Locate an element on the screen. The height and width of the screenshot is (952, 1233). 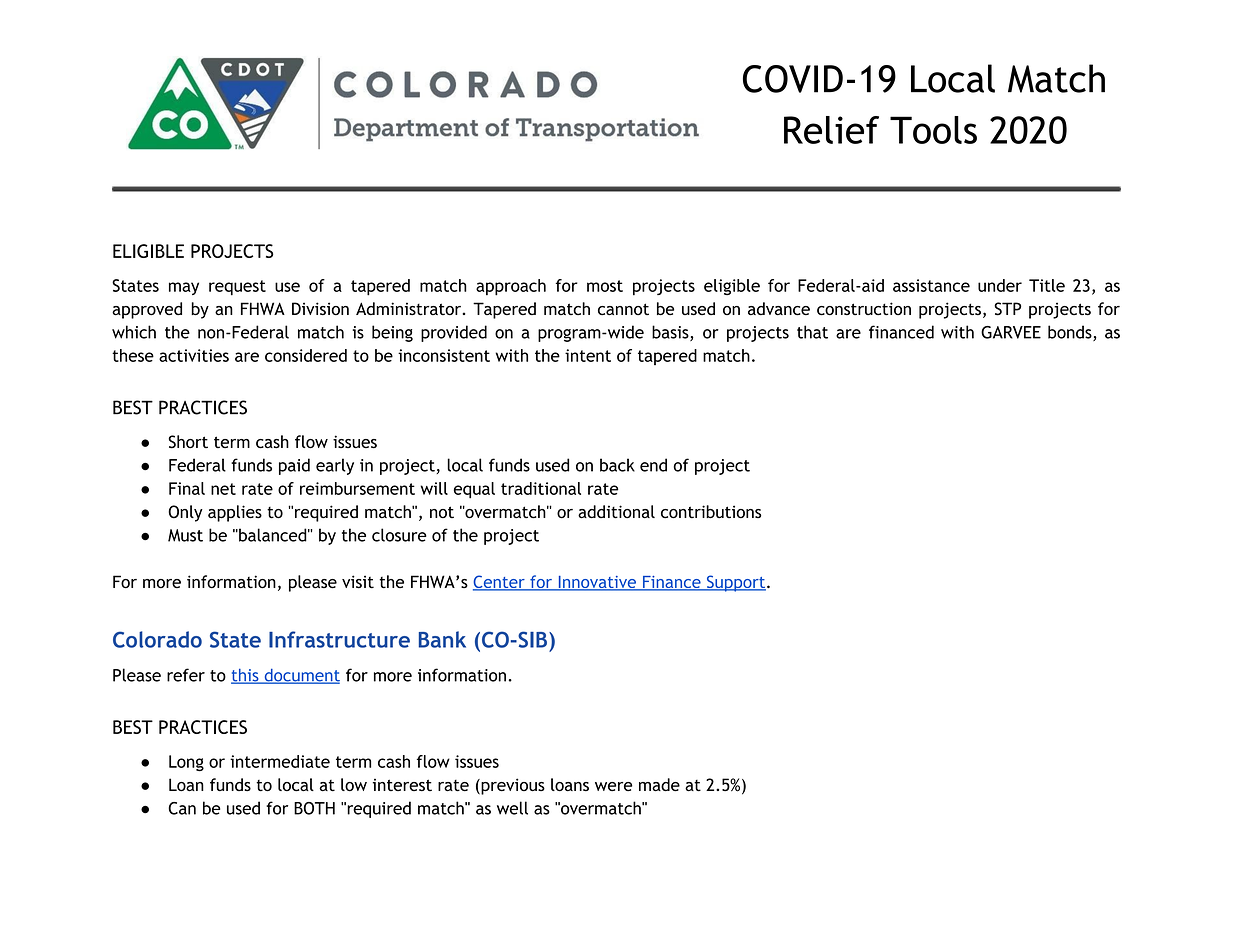
Tools is located at coordinates (933, 130).
